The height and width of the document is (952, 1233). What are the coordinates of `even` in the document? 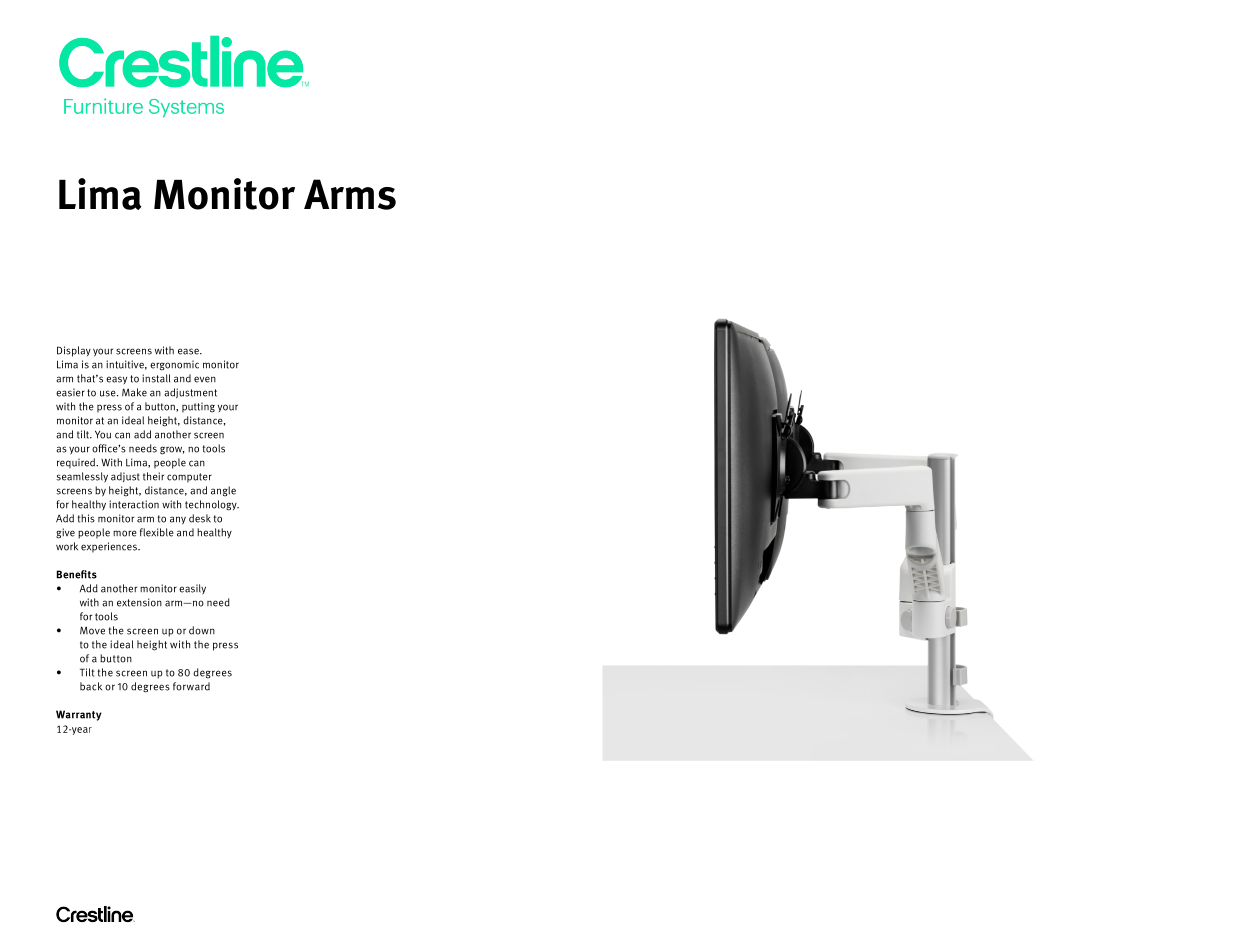 It's located at (205, 379).
